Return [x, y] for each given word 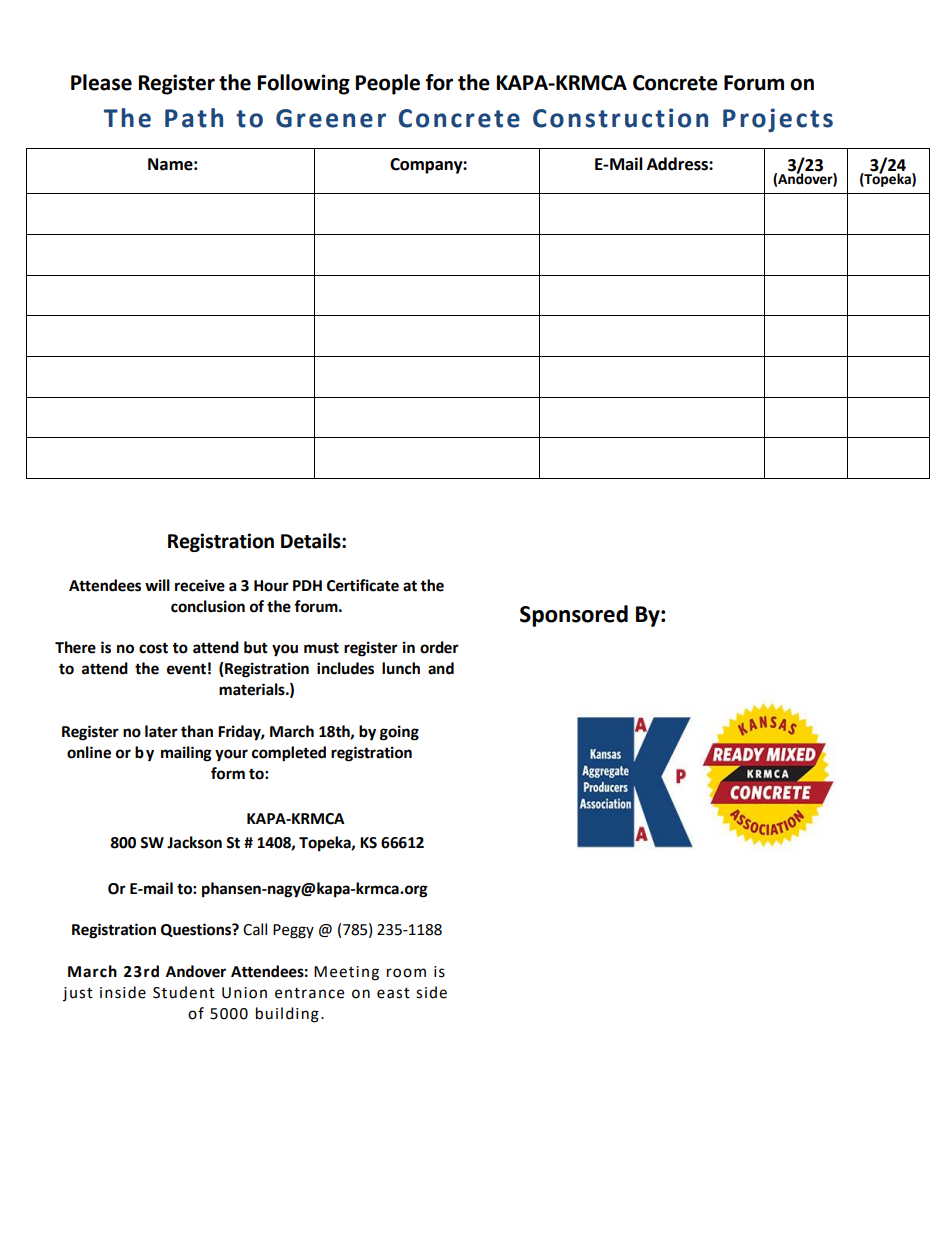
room [406, 973]
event [186, 669]
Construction [620, 118]
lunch [401, 668]
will [157, 585]
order [439, 647]
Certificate [363, 585]
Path [194, 118]
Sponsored [574, 616]
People [388, 84]
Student [184, 992]
